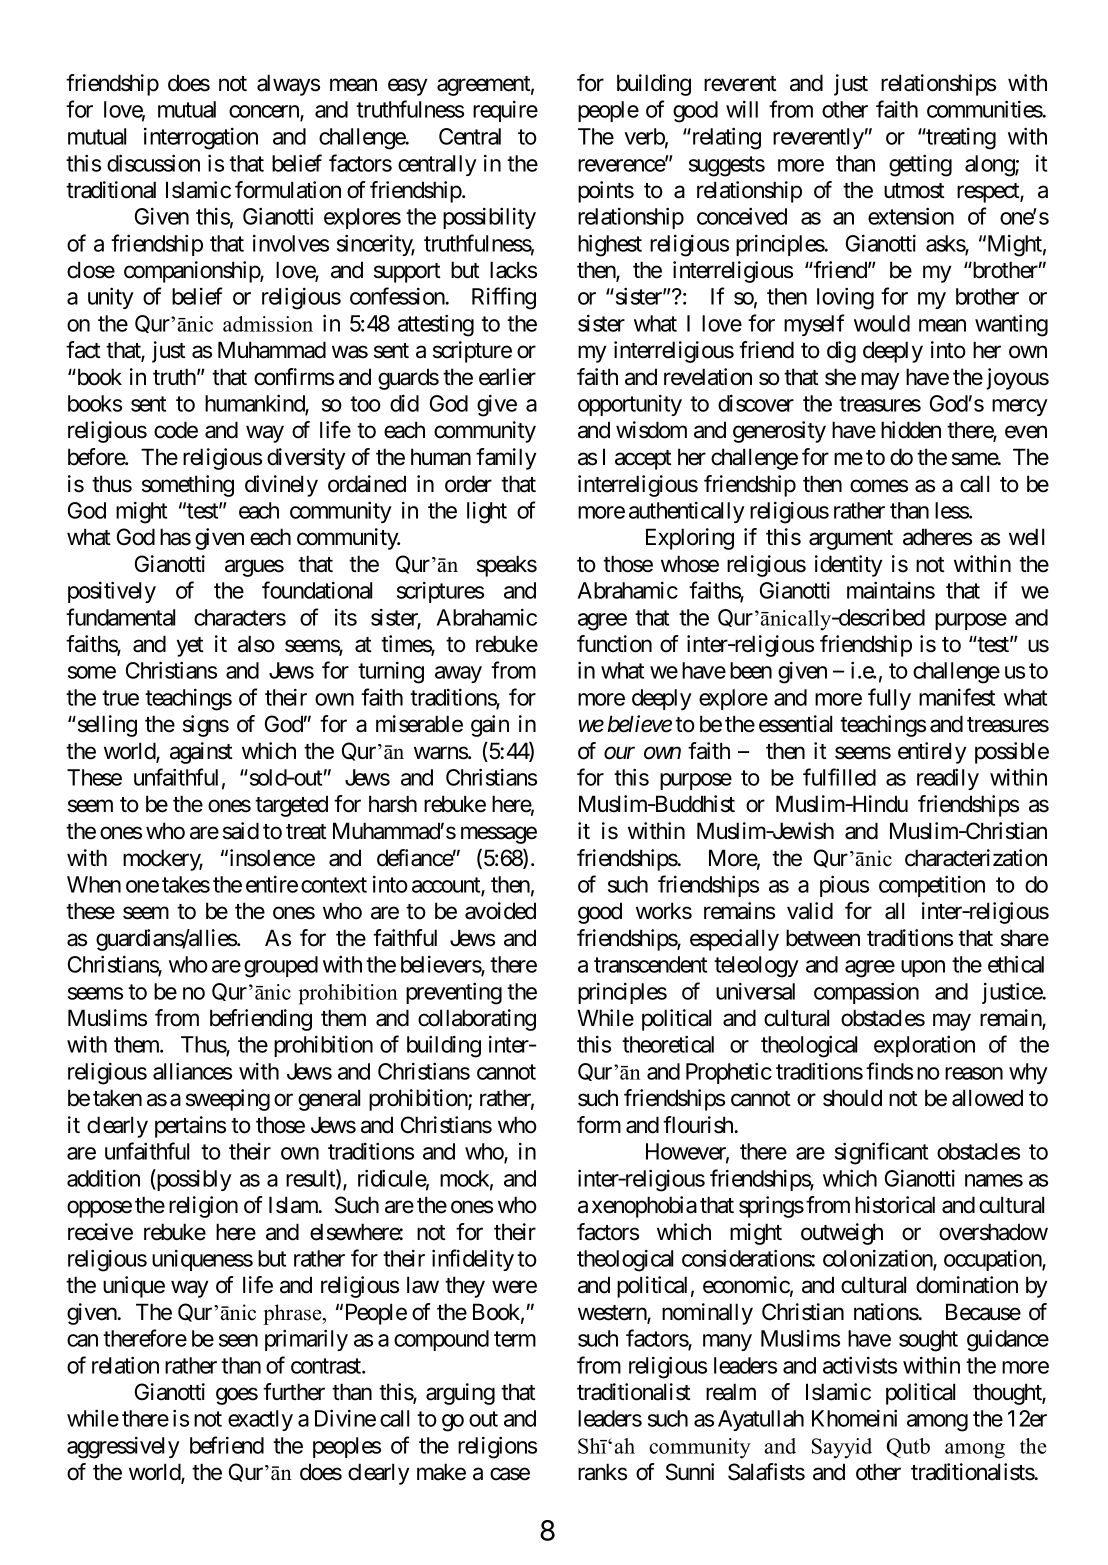  What do you see at coordinates (241, 831) in the screenshot?
I see `said` at bounding box center [241, 831].
